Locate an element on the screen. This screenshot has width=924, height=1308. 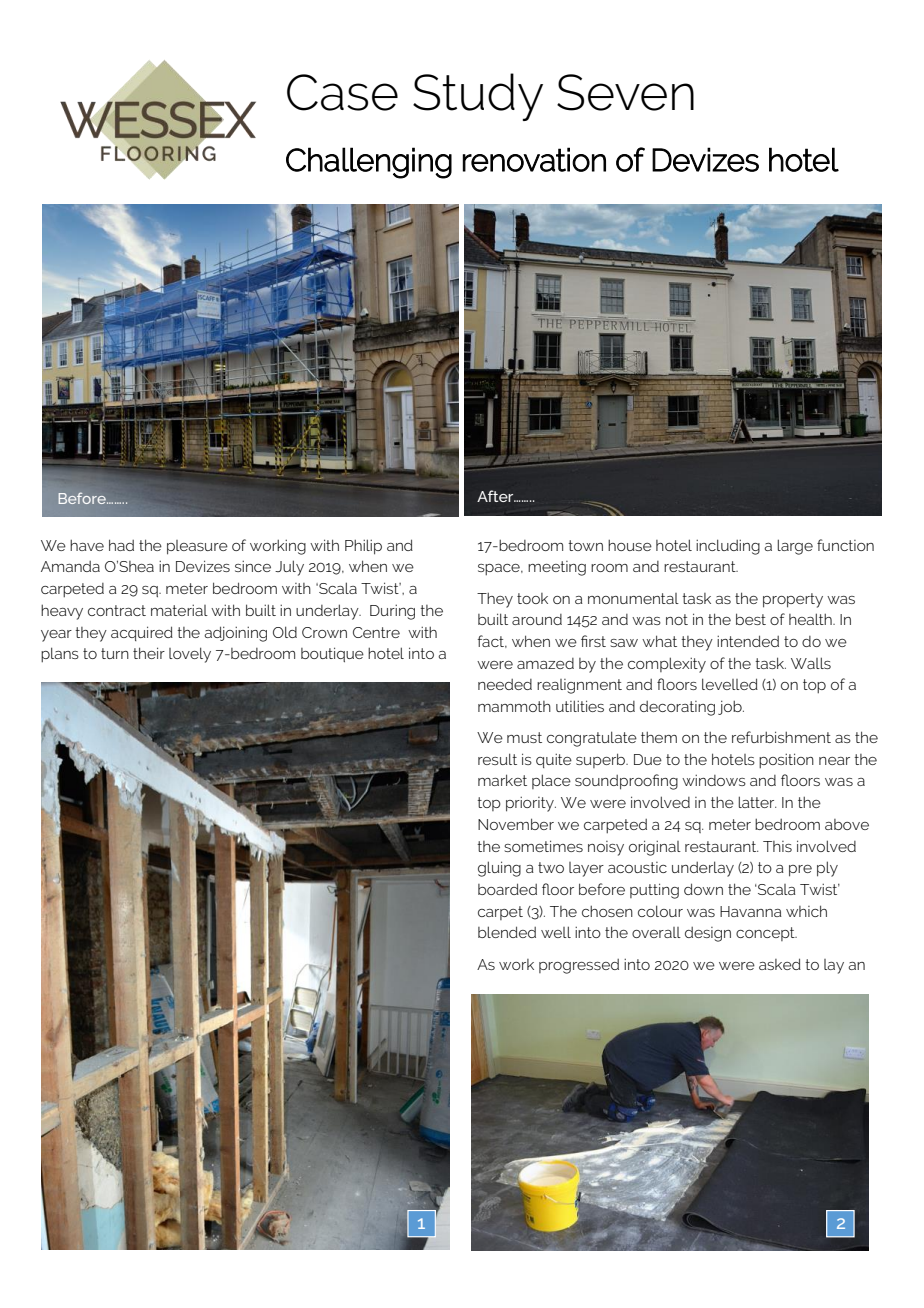
Challenging is located at coordinates (369, 163).
